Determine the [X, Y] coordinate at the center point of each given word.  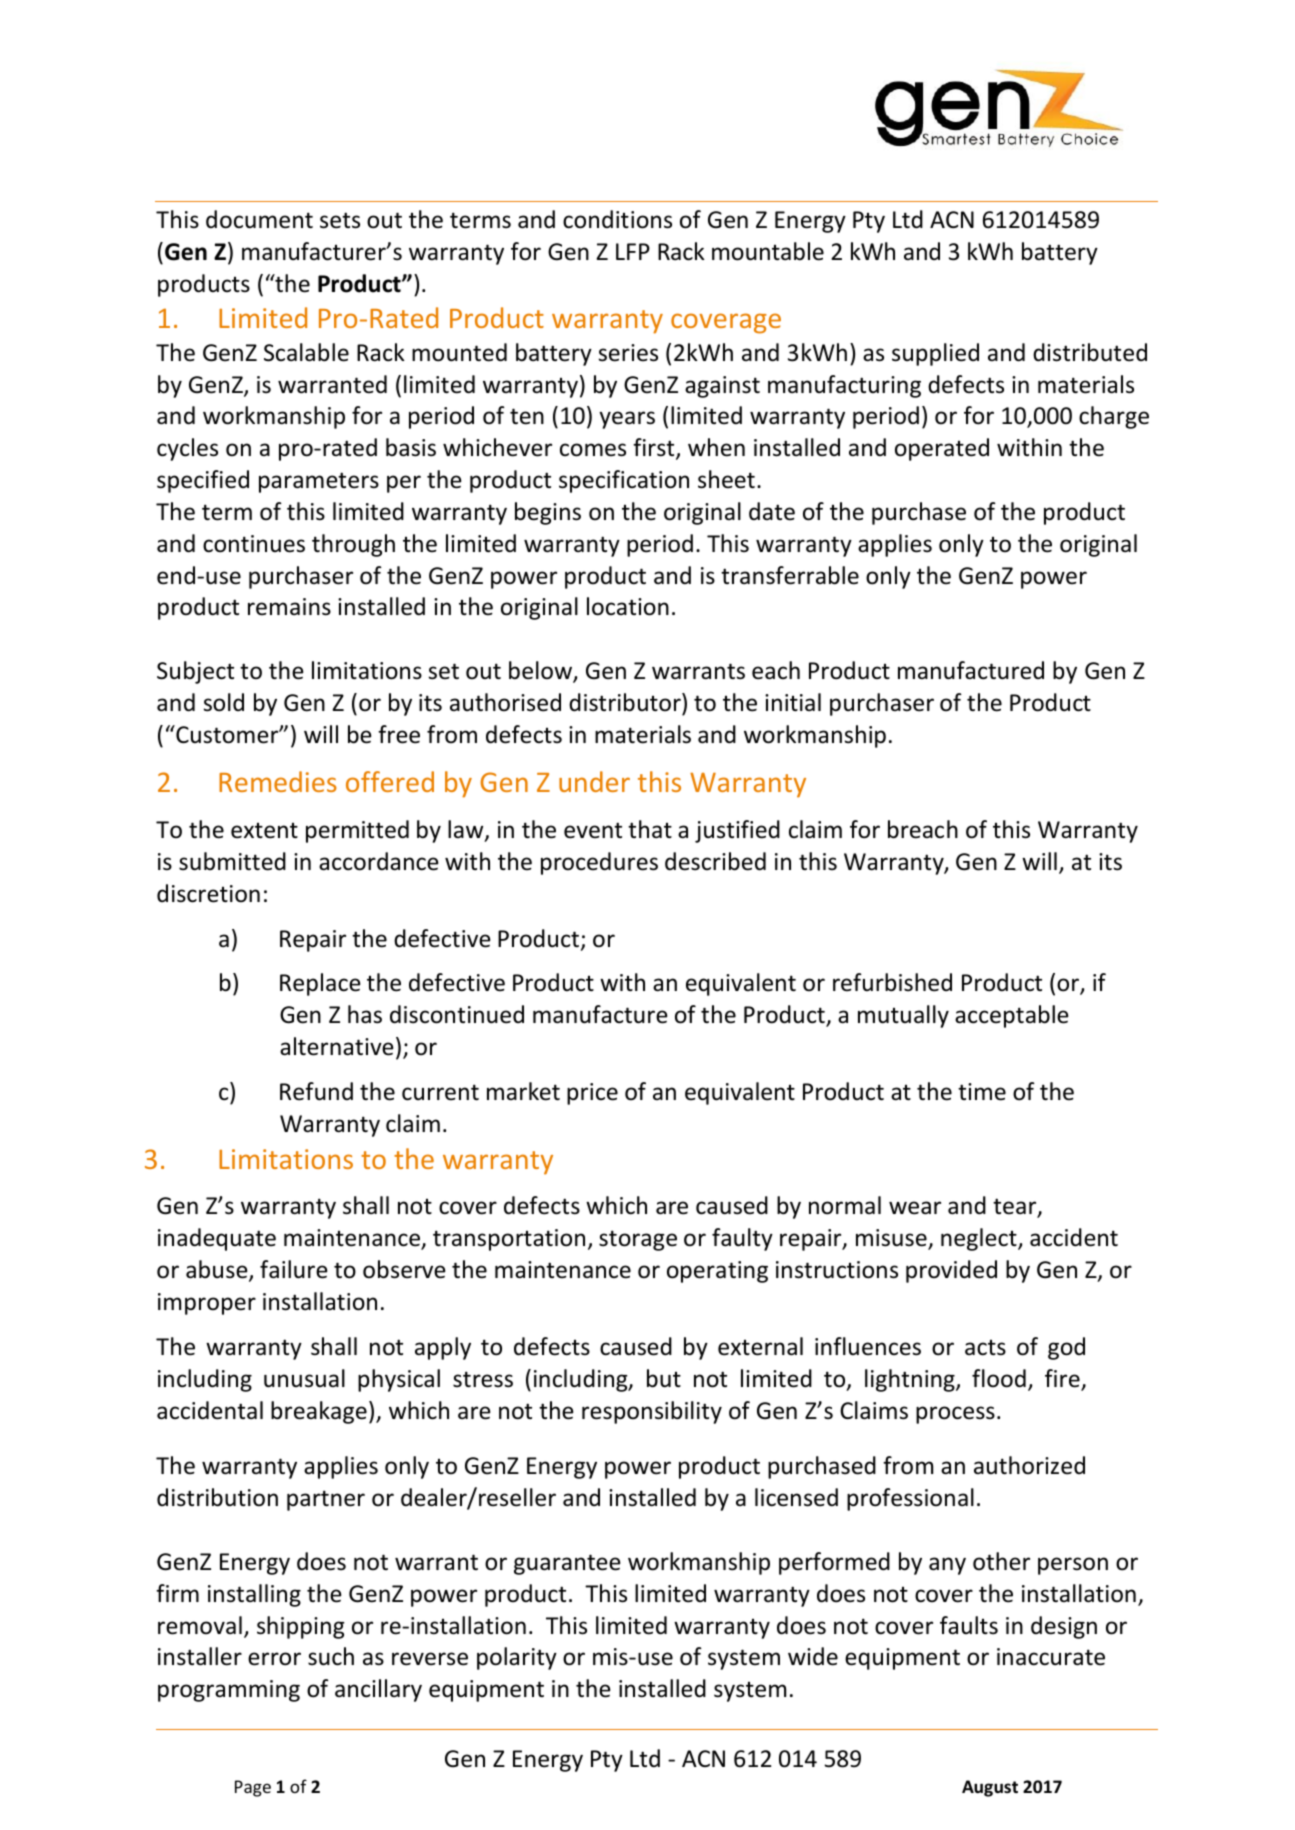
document [259, 219]
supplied [935, 354]
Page [253, 1788]
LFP [633, 251]
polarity [517, 1658]
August [990, 1788]
